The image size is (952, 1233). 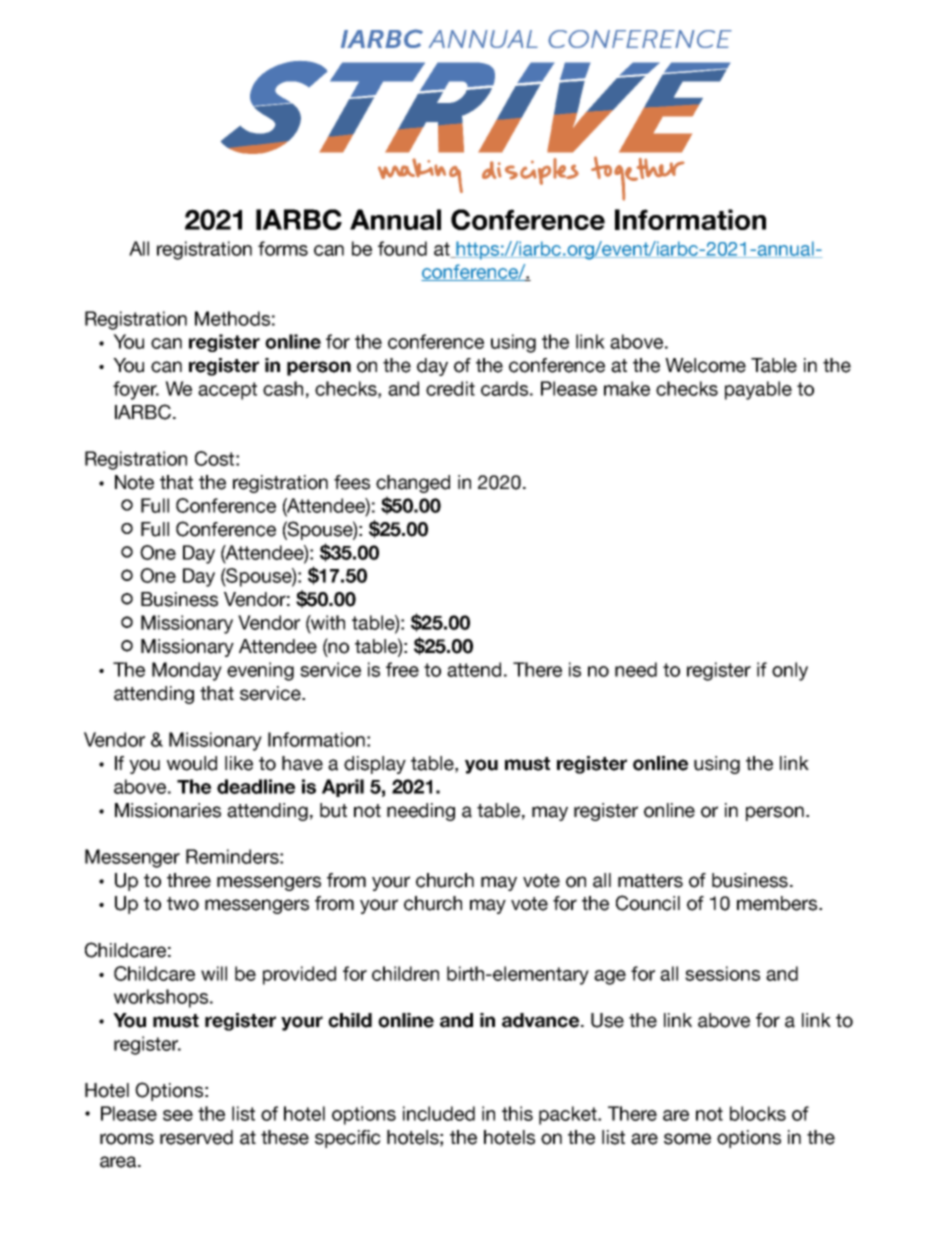 What do you see at coordinates (196, 1137) in the screenshot?
I see `reserved` at bounding box center [196, 1137].
